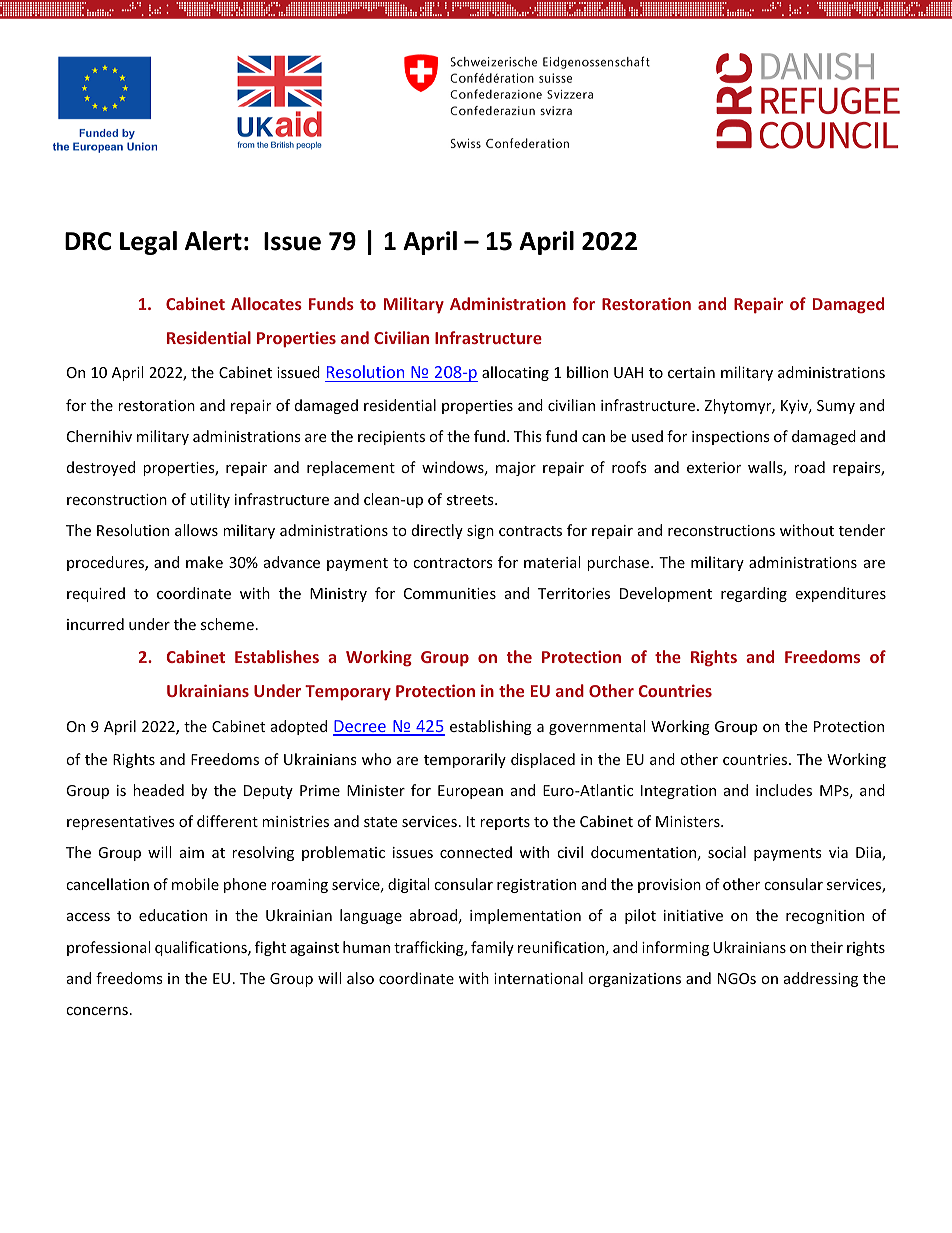 This page has width=952, height=1233. Describe the element at coordinates (158, 790) in the page. I see `headed` at that location.
